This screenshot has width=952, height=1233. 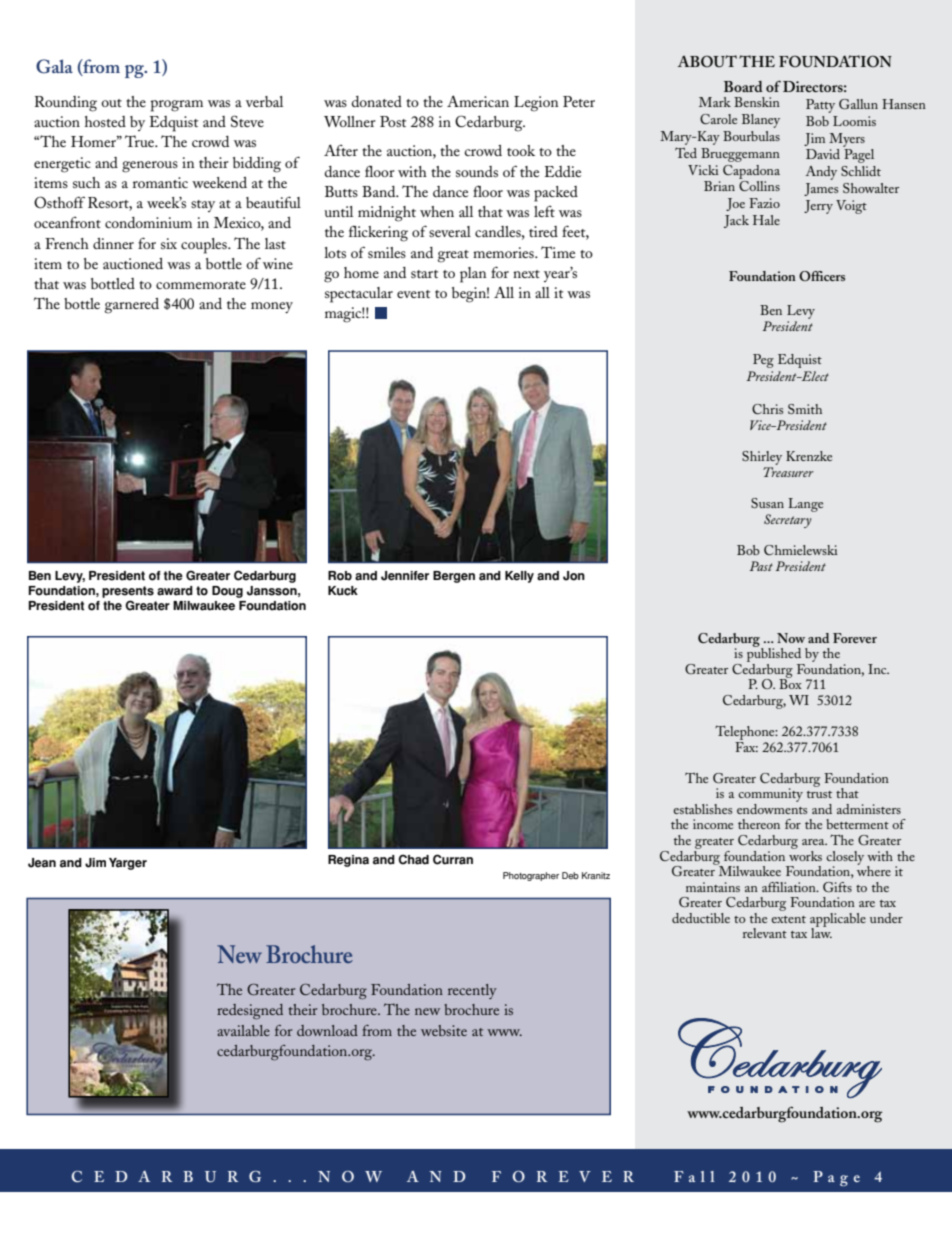 I want to click on American, so click(x=478, y=101).
